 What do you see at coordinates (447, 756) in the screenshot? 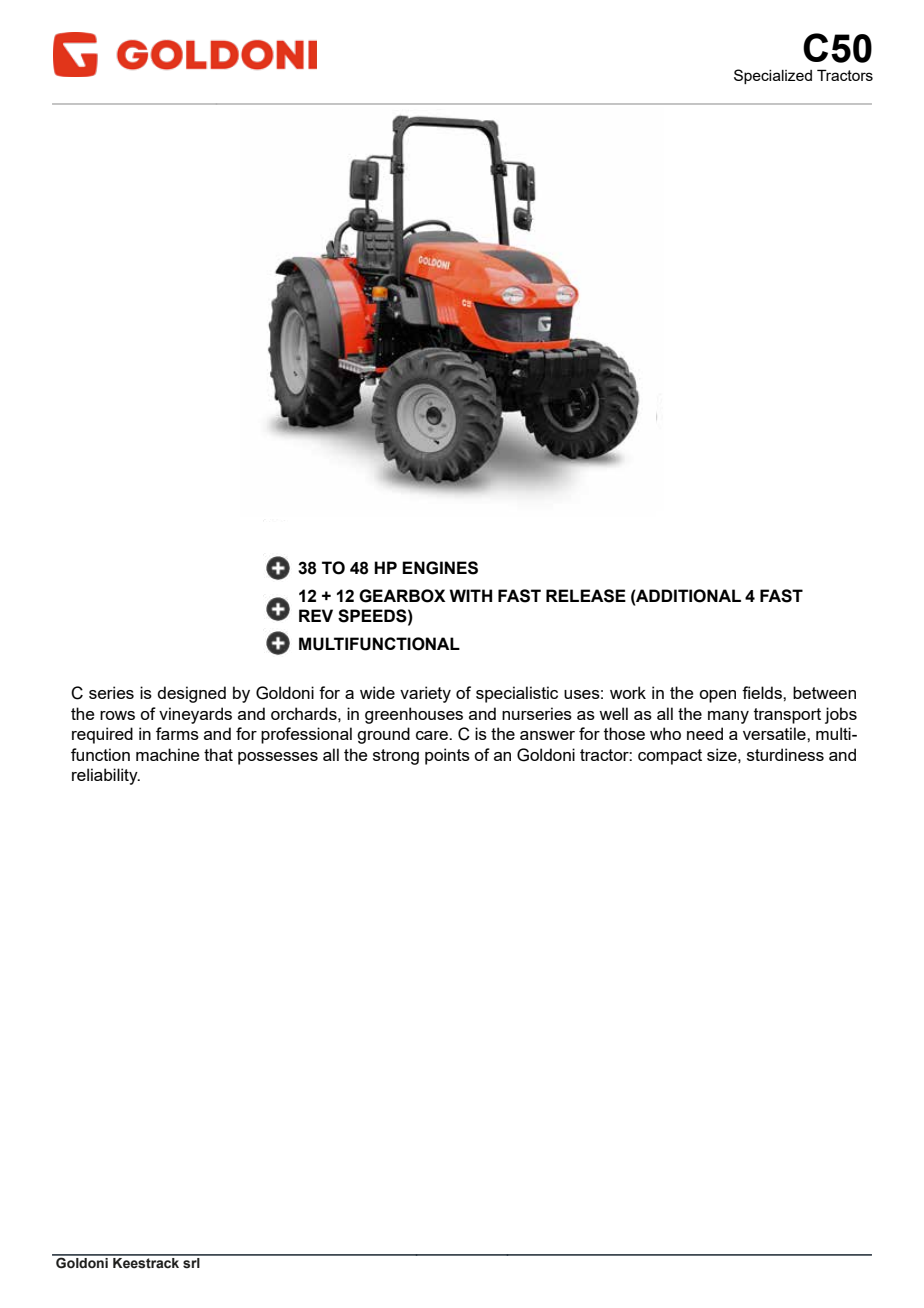
I see `points` at bounding box center [447, 756].
